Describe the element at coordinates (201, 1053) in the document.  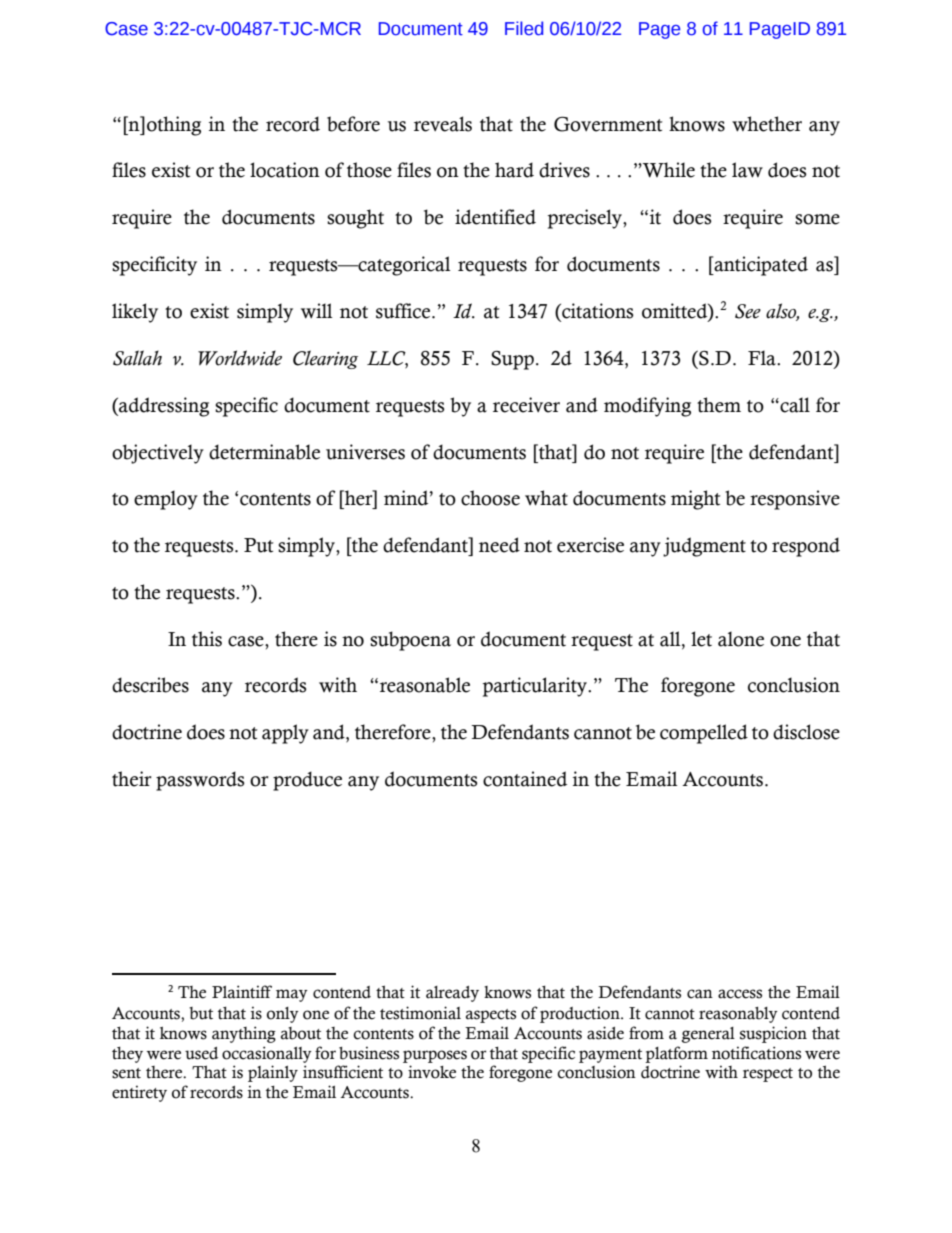
I see `used` at that location.
